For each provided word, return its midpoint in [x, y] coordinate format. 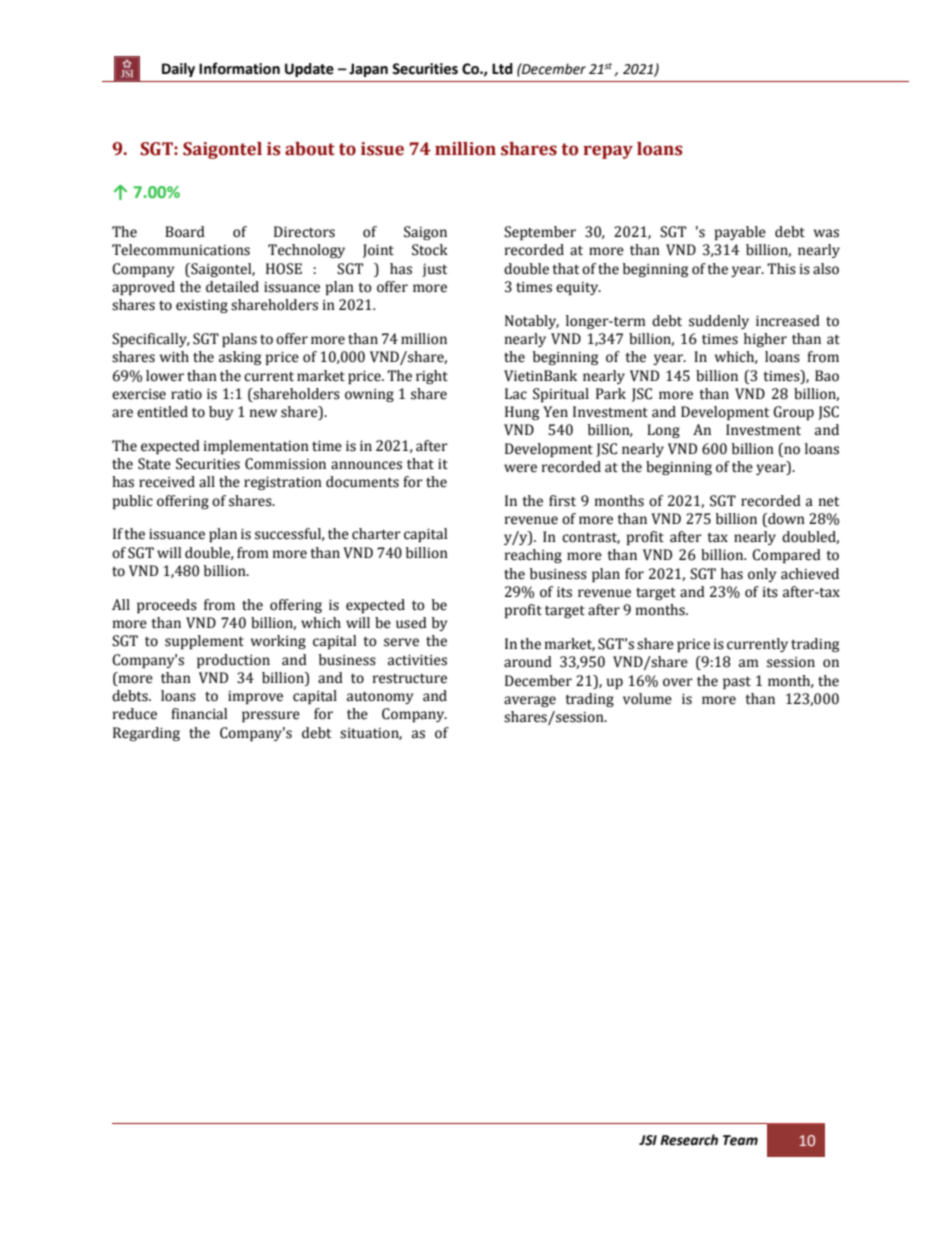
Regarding [146, 734]
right [432, 377]
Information [239, 68]
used [411, 623]
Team [740, 1140]
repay [608, 152]
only [762, 575]
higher [765, 340]
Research [689, 1140]
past [737, 683]
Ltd [502, 69]
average [530, 701]
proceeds [167, 606]
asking [240, 358]
